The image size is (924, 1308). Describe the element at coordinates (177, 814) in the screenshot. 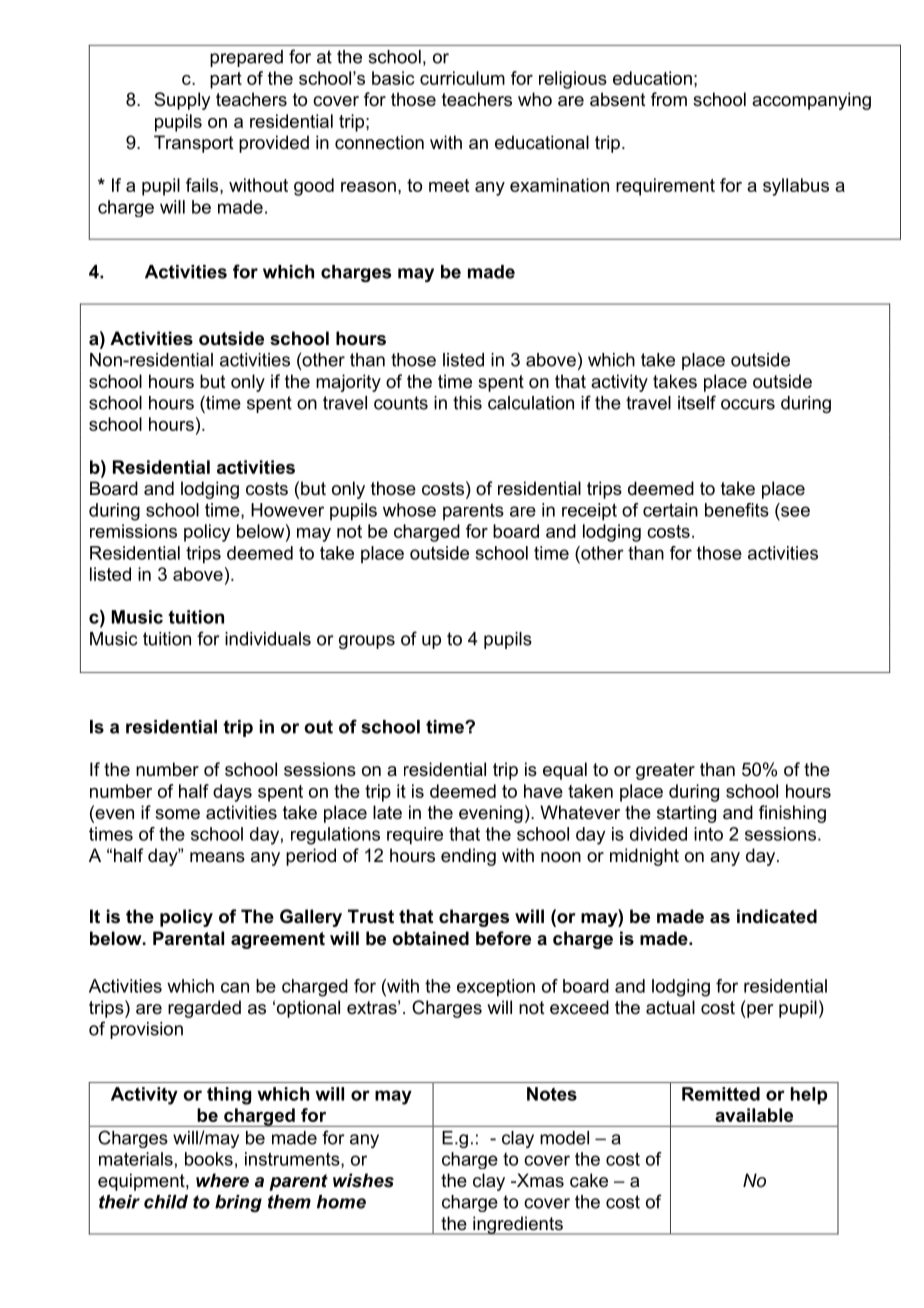

I see `some` at that location.
